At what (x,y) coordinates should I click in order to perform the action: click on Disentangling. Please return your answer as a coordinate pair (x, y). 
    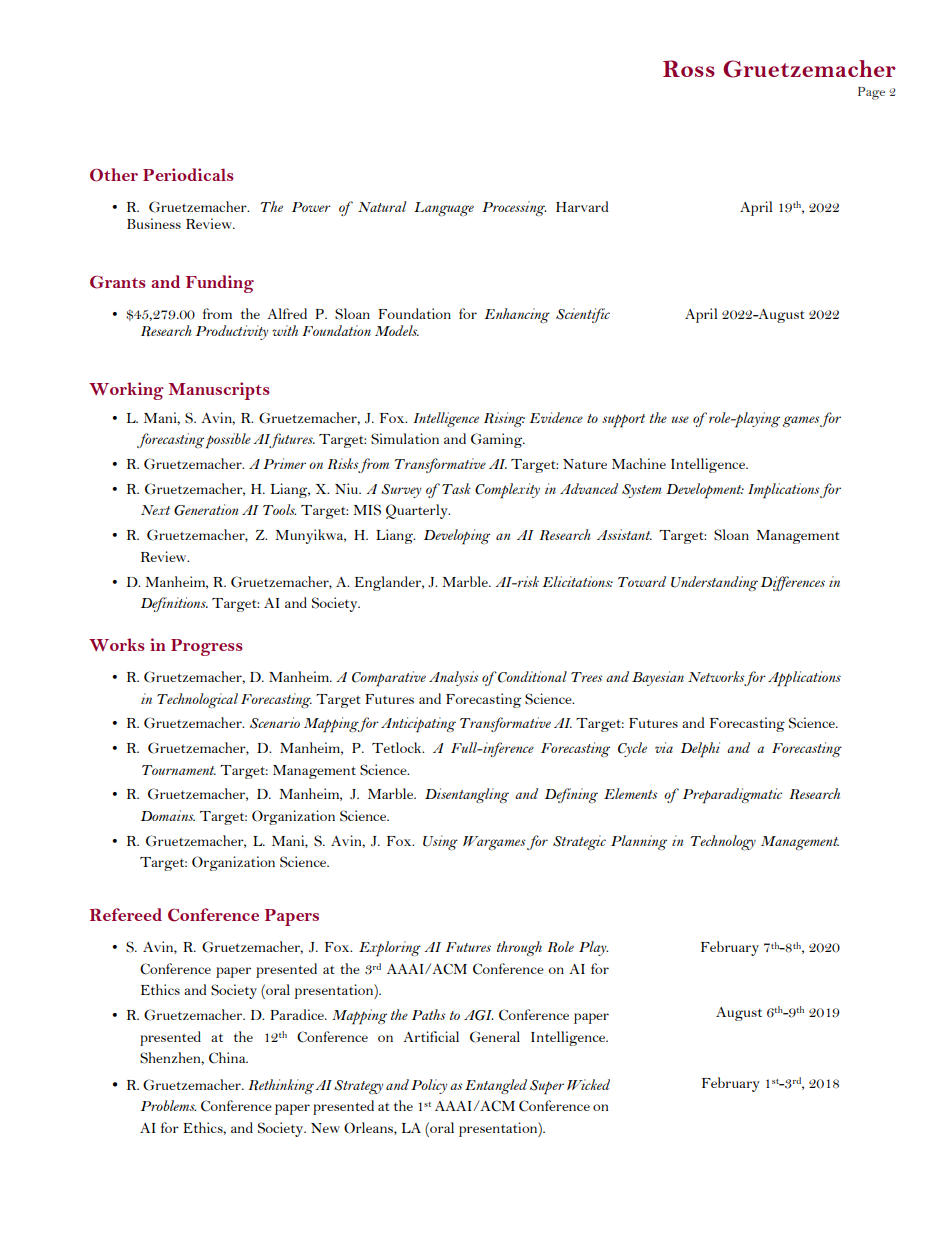
    Looking at the image, I should click on (467, 795).
